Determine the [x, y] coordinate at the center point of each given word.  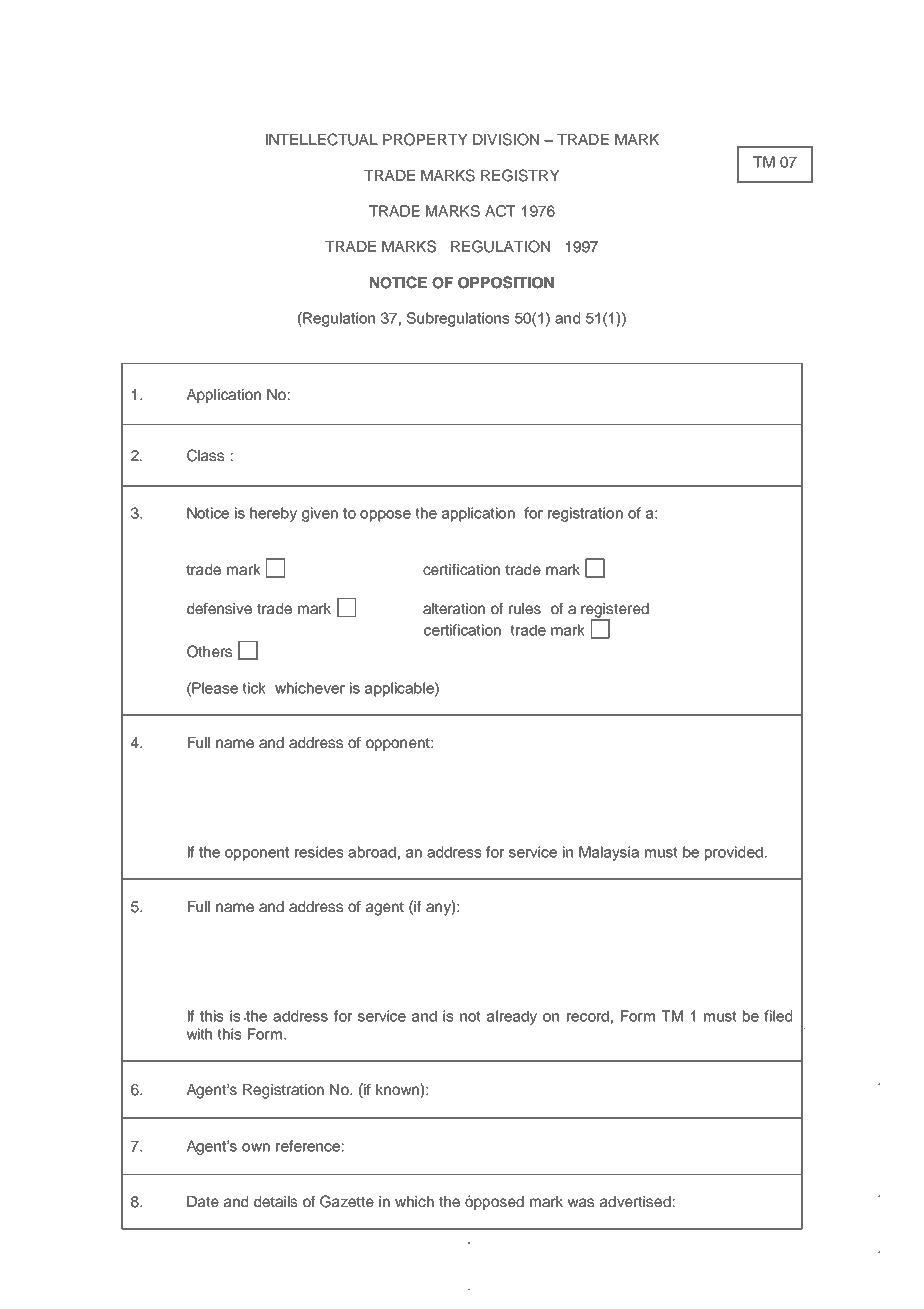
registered [615, 611]
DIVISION [506, 139]
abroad [372, 852]
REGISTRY [520, 175]
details [275, 1201]
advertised [635, 1201]
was [581, 1202]
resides [319, 852]
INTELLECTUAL [322, 139]
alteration [454, 608]
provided [734, 853]
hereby [273, 514]
